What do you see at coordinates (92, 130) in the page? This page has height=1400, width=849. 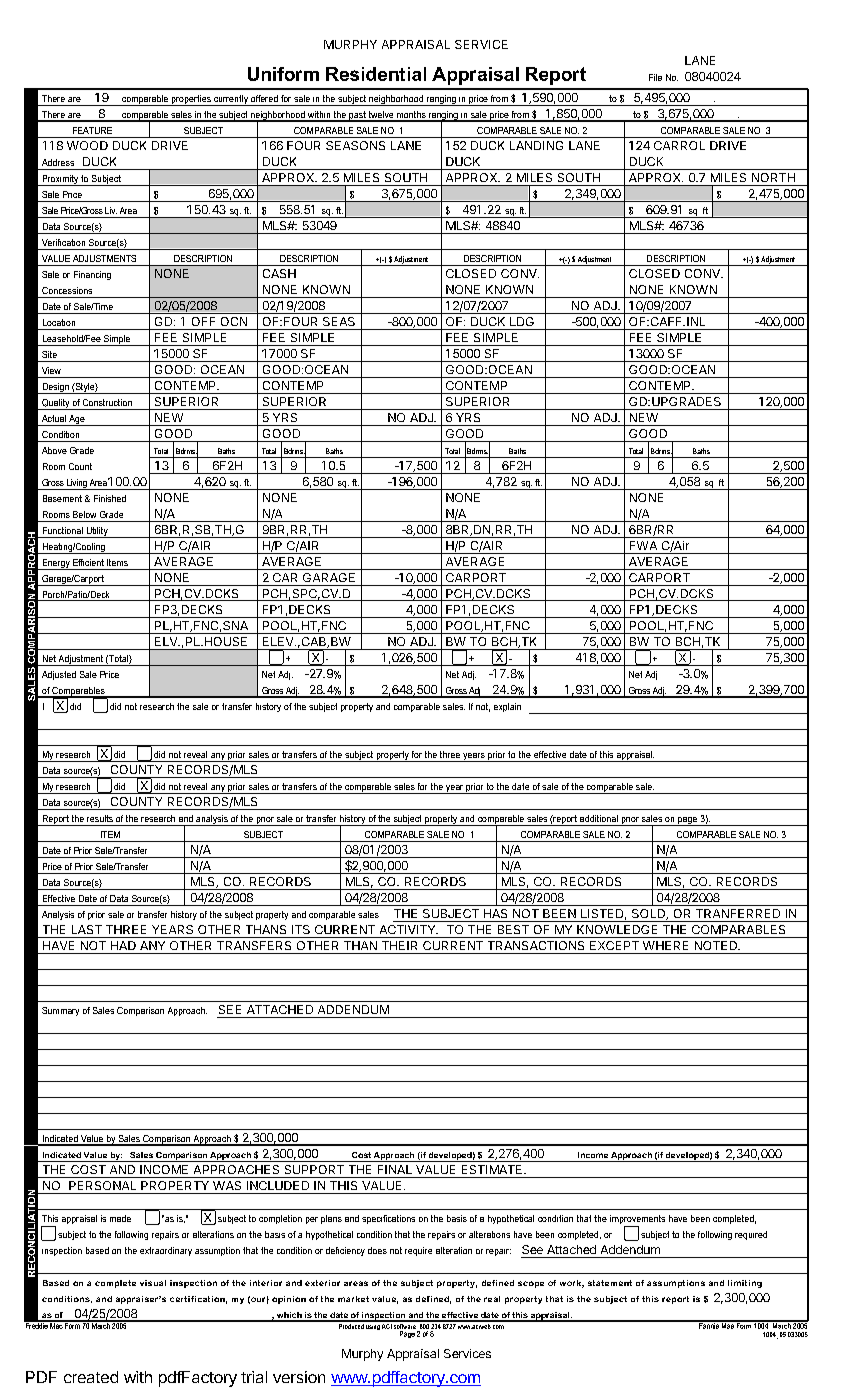 I see `FEATURE` at bounding box center [92, 130].
